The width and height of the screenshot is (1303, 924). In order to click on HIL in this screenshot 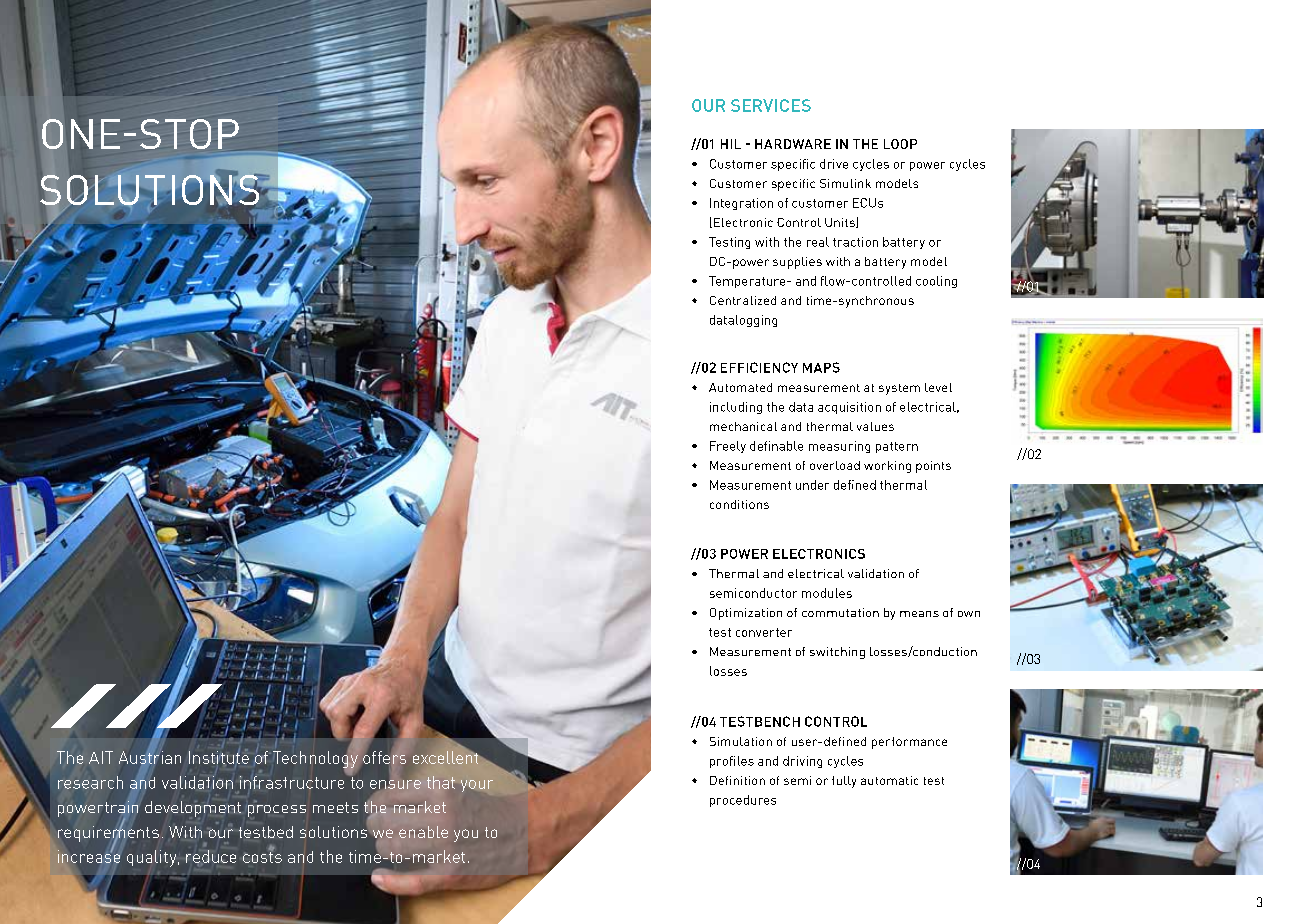, I will do `click(731, 144)`.
